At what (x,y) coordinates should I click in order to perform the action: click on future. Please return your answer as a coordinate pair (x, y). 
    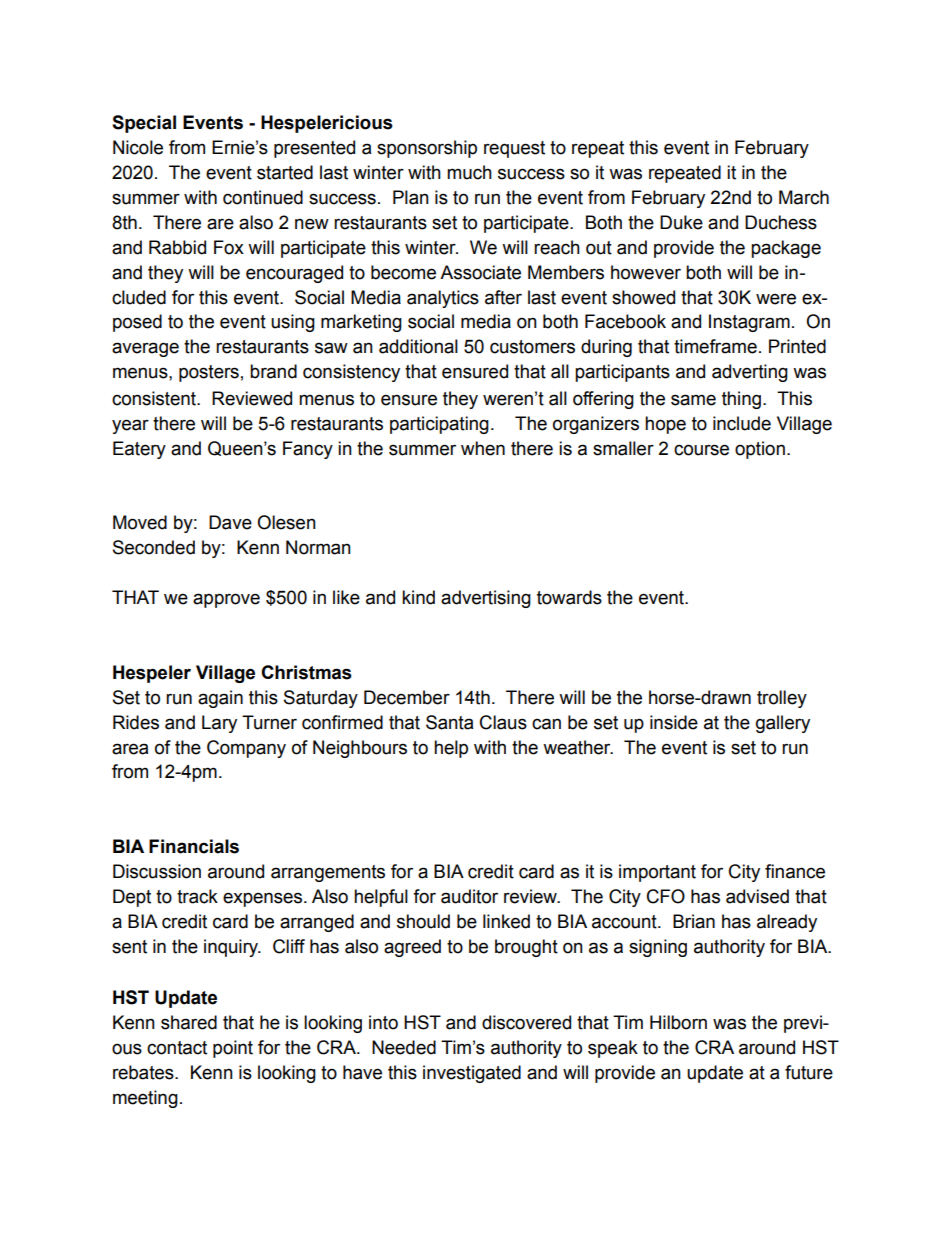
    Looking at the image, I should click on (809, 1072).
